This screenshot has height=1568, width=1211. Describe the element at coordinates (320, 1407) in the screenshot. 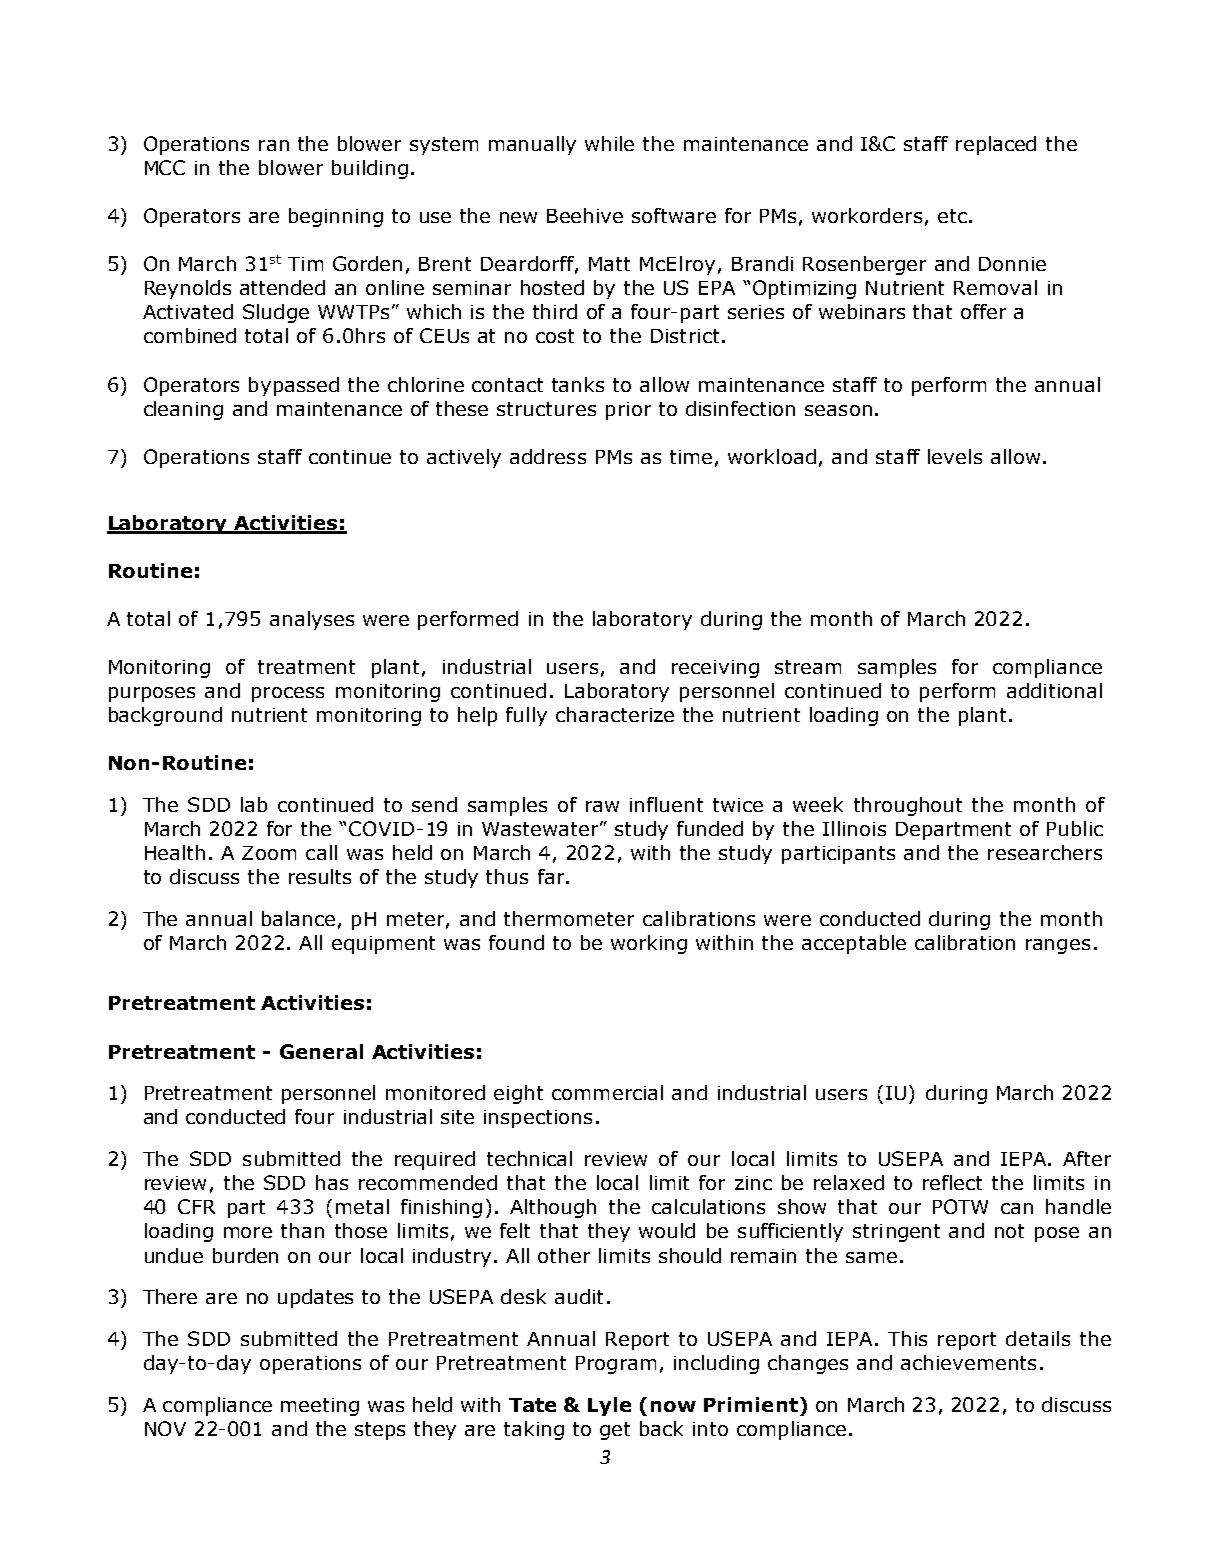

I see `meeting` at that location.
